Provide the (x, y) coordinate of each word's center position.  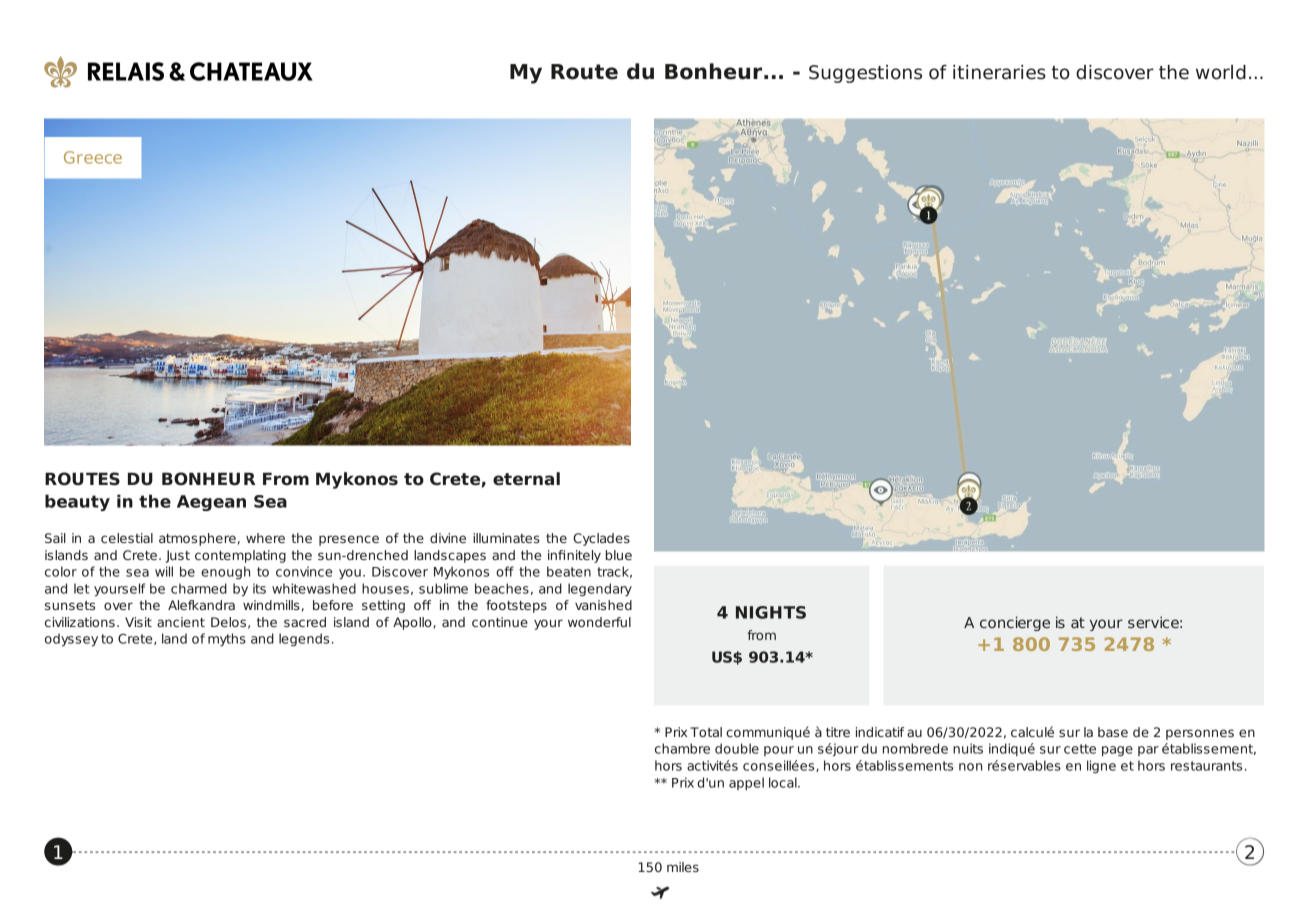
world (1221, 72)
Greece (93, 157)
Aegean (211, 503)
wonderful (599, 622)
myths (227, 640)
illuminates (506, 538)
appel (746, 783)
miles (683, 867)
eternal (526, 479)
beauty (77, 502)
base (1113, 732)
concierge (1015, 623)
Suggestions (865, 74)
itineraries (999, 72)
